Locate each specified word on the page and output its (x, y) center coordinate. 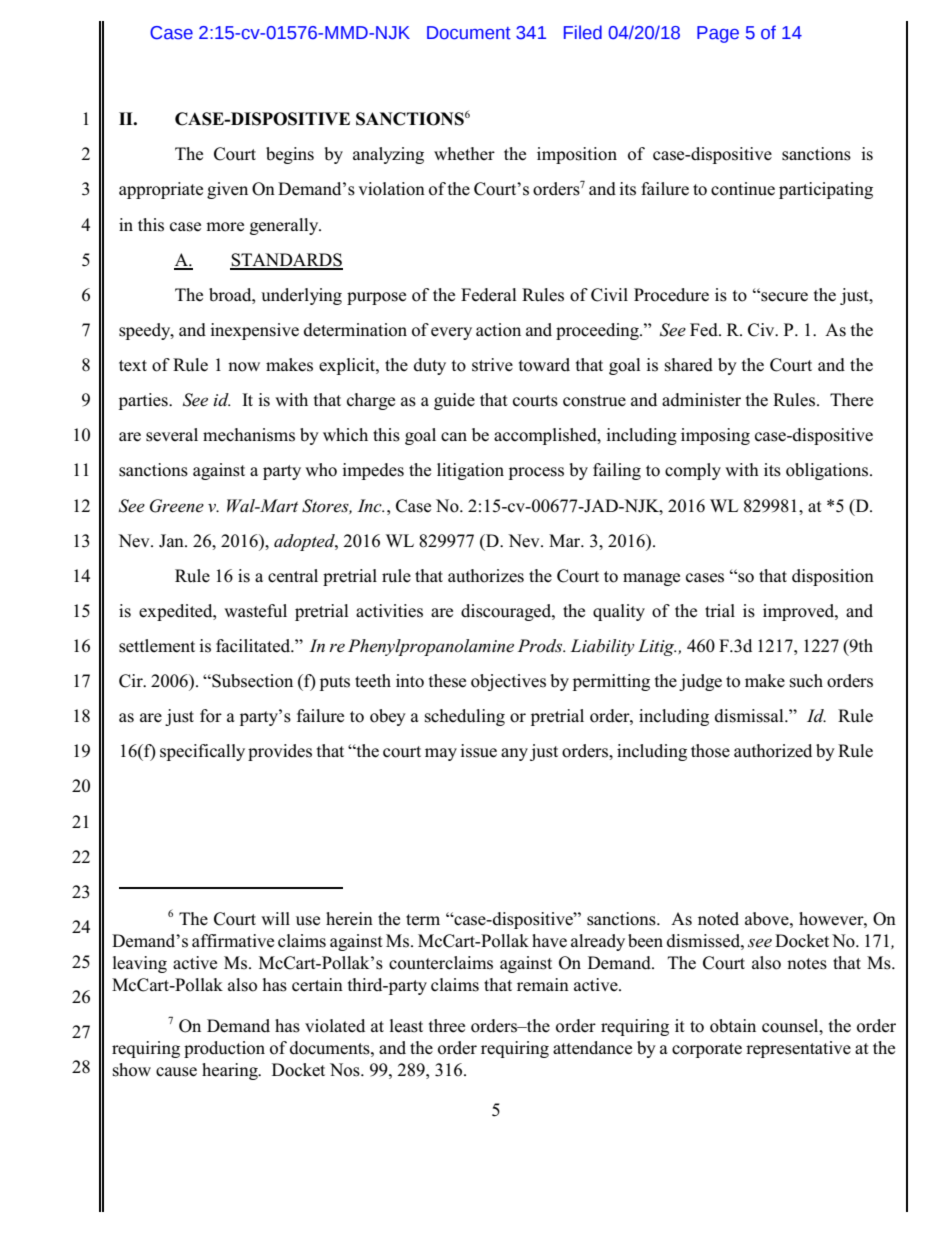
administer (701, 400)
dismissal (750, 716)
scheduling (465, 717)
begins (290, 155)
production (224, 1049)
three (447, 1026)
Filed (583, 32)
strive (492, 365)
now (244, 367)
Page (718, 34)
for (211, 716)
